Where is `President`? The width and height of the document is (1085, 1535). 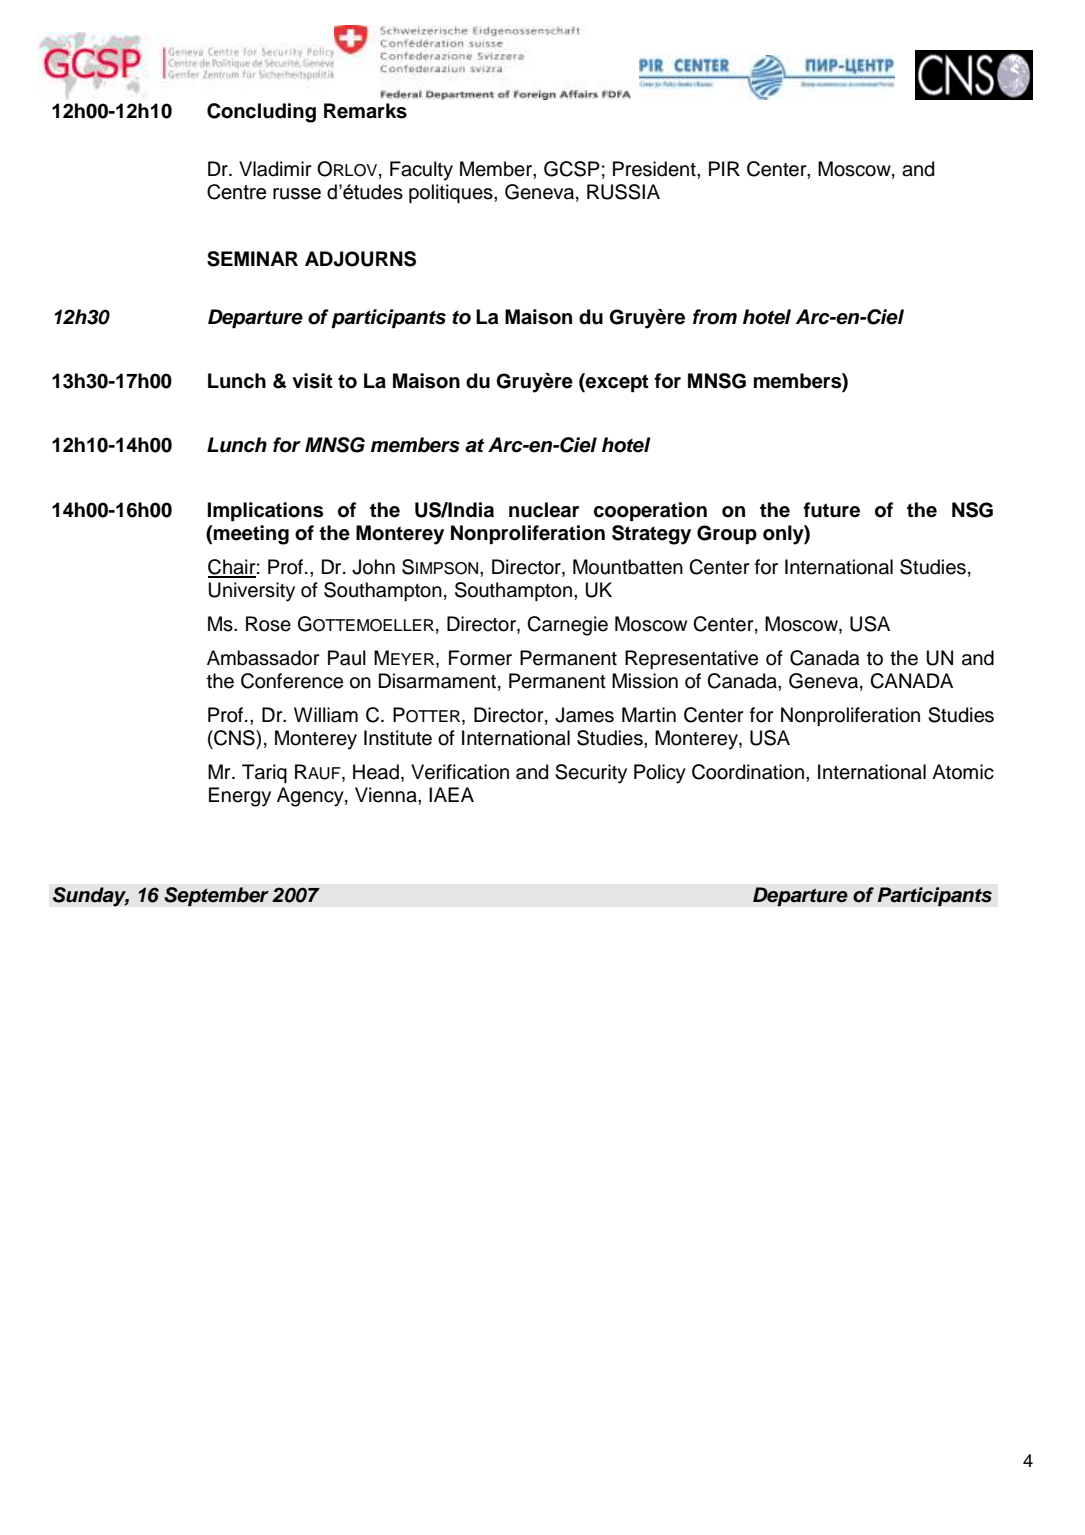 President is located at coordinates (655, 169).
